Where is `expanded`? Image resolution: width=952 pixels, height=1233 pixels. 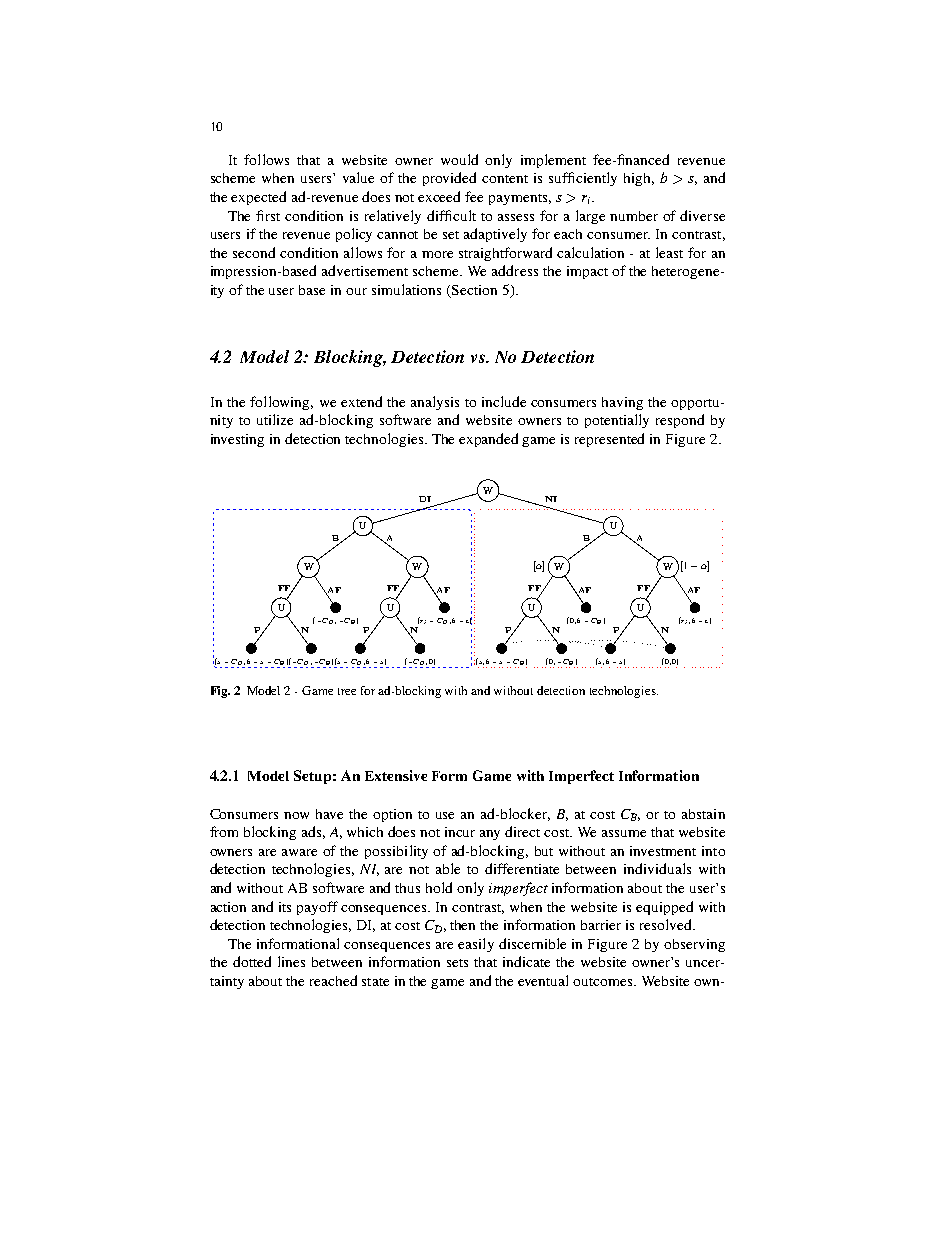 expanded is located at coordinates (488, 440).
